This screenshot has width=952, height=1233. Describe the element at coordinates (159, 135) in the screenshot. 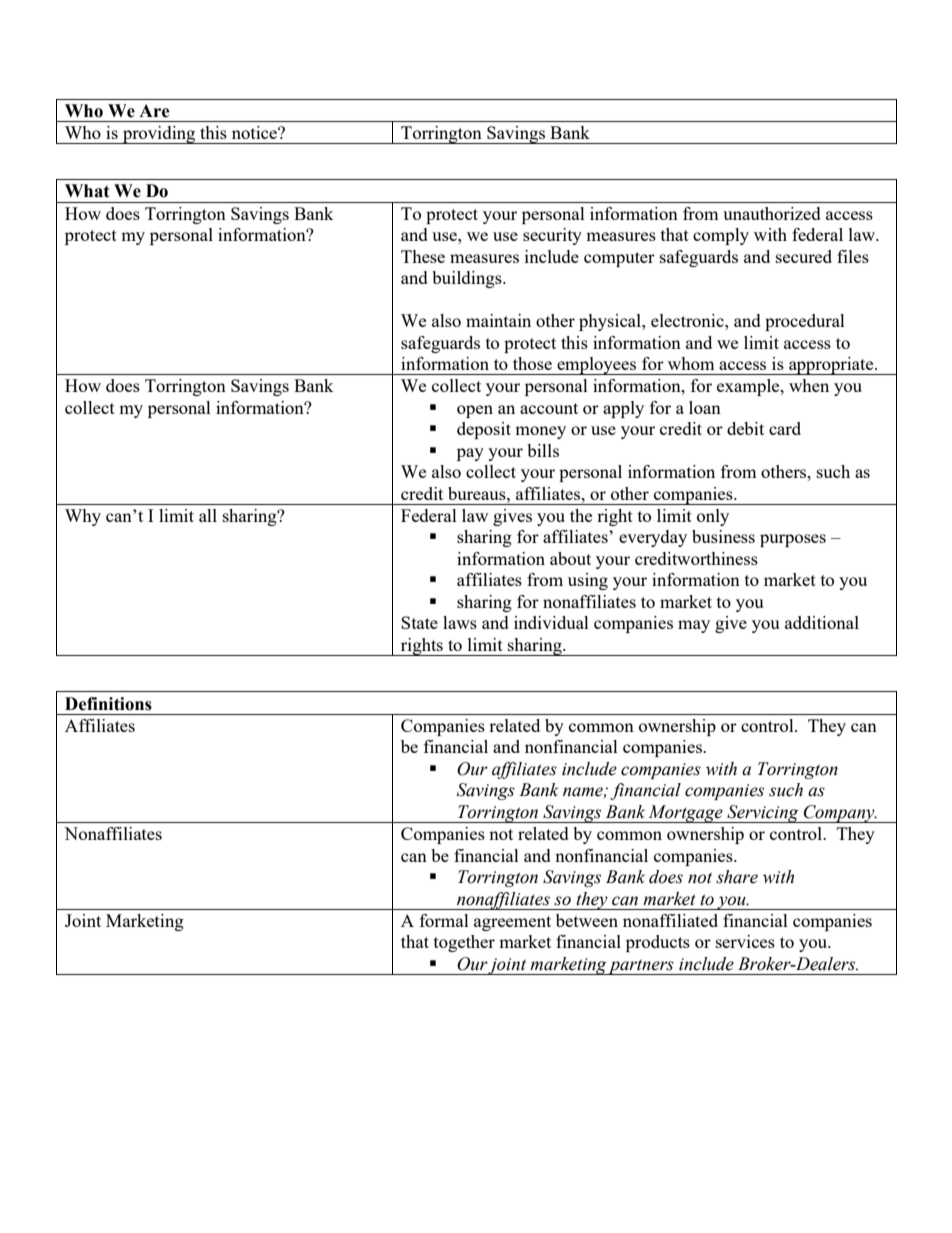

I see `providing` at that location.
